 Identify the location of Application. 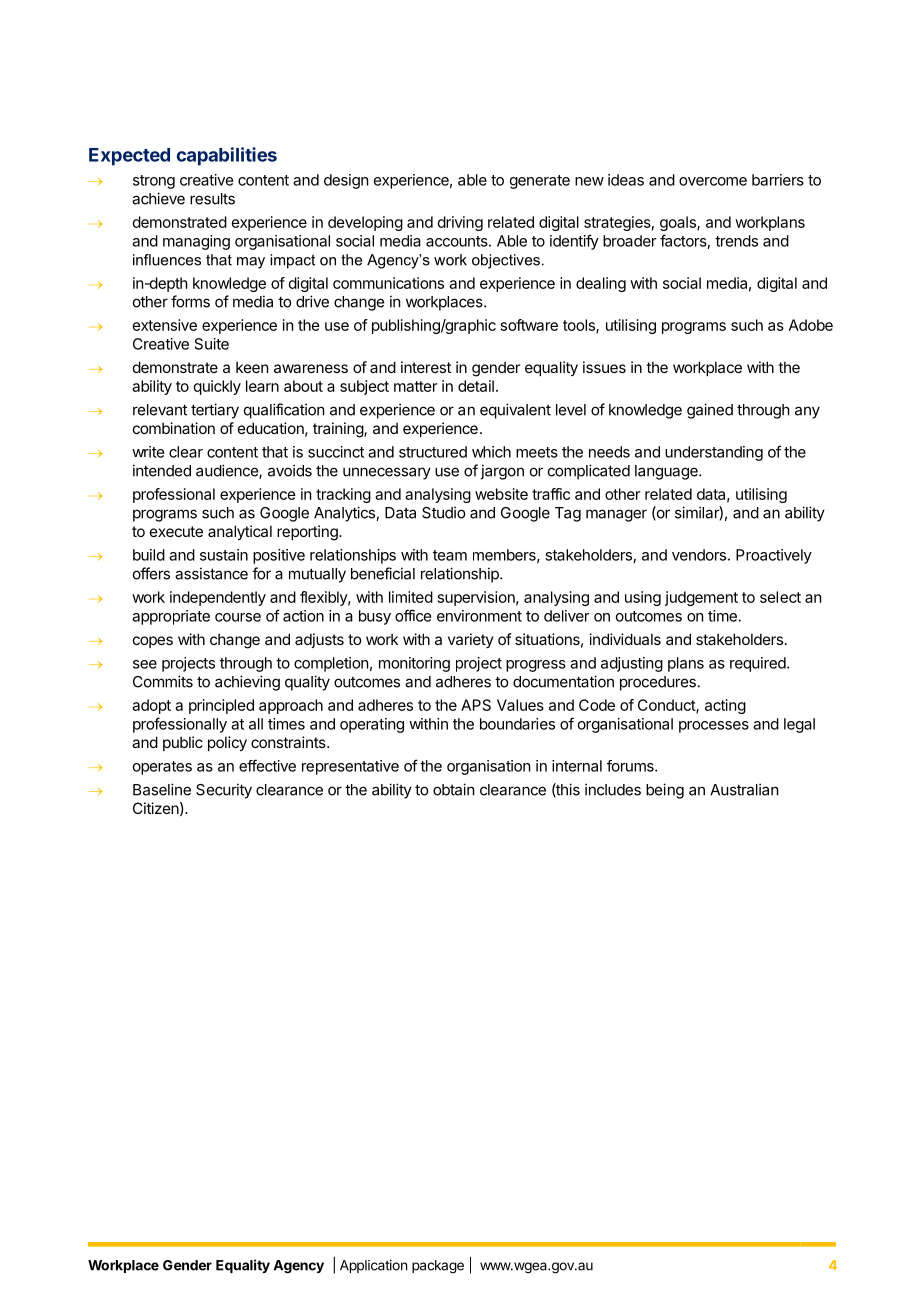
(373, 1266).
